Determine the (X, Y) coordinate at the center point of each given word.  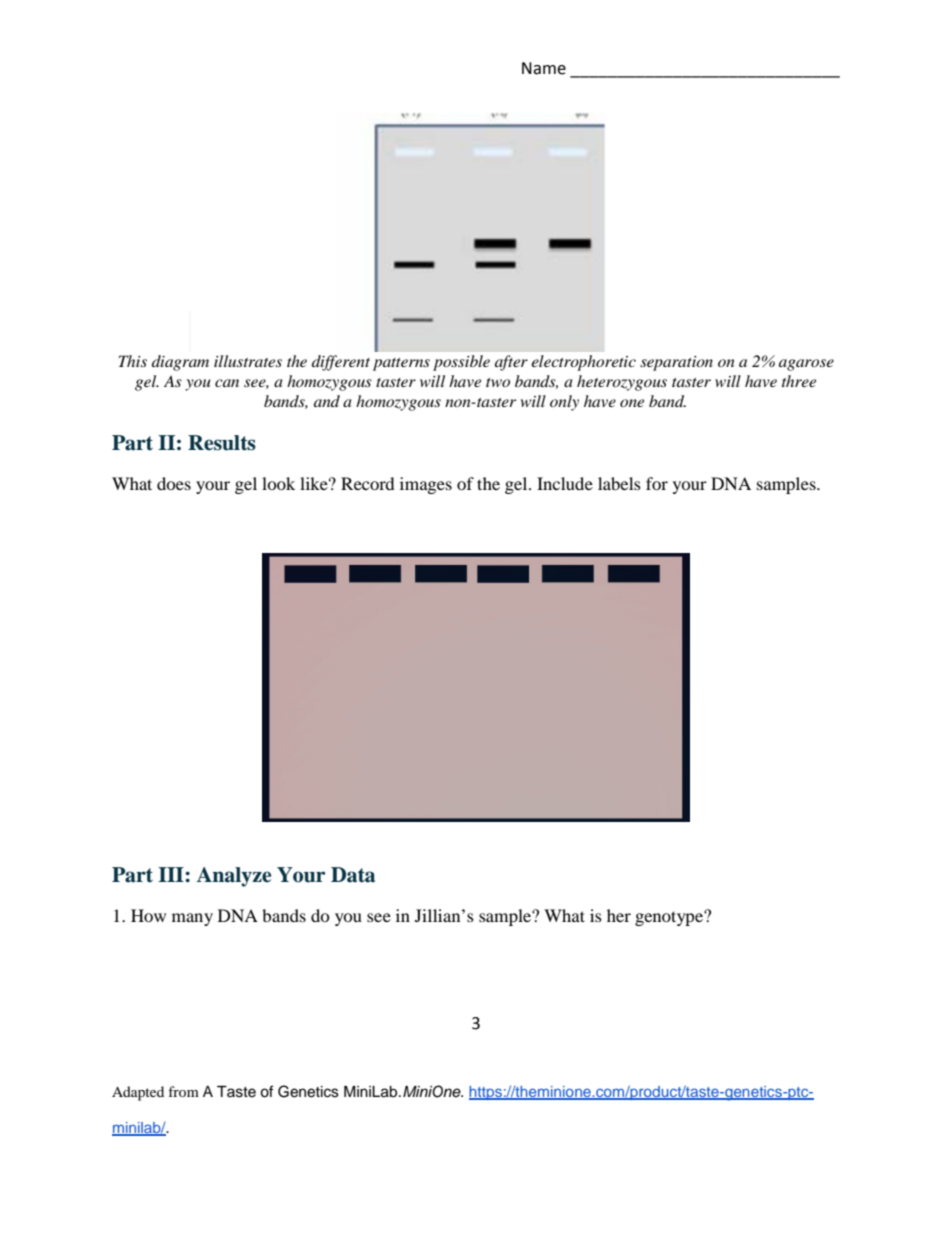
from (183, 1091)
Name (544, 68)
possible (461, 363)
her (619, 915)
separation (676, 363)
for (657, 483)
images (426, 485)
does (174, 483)
